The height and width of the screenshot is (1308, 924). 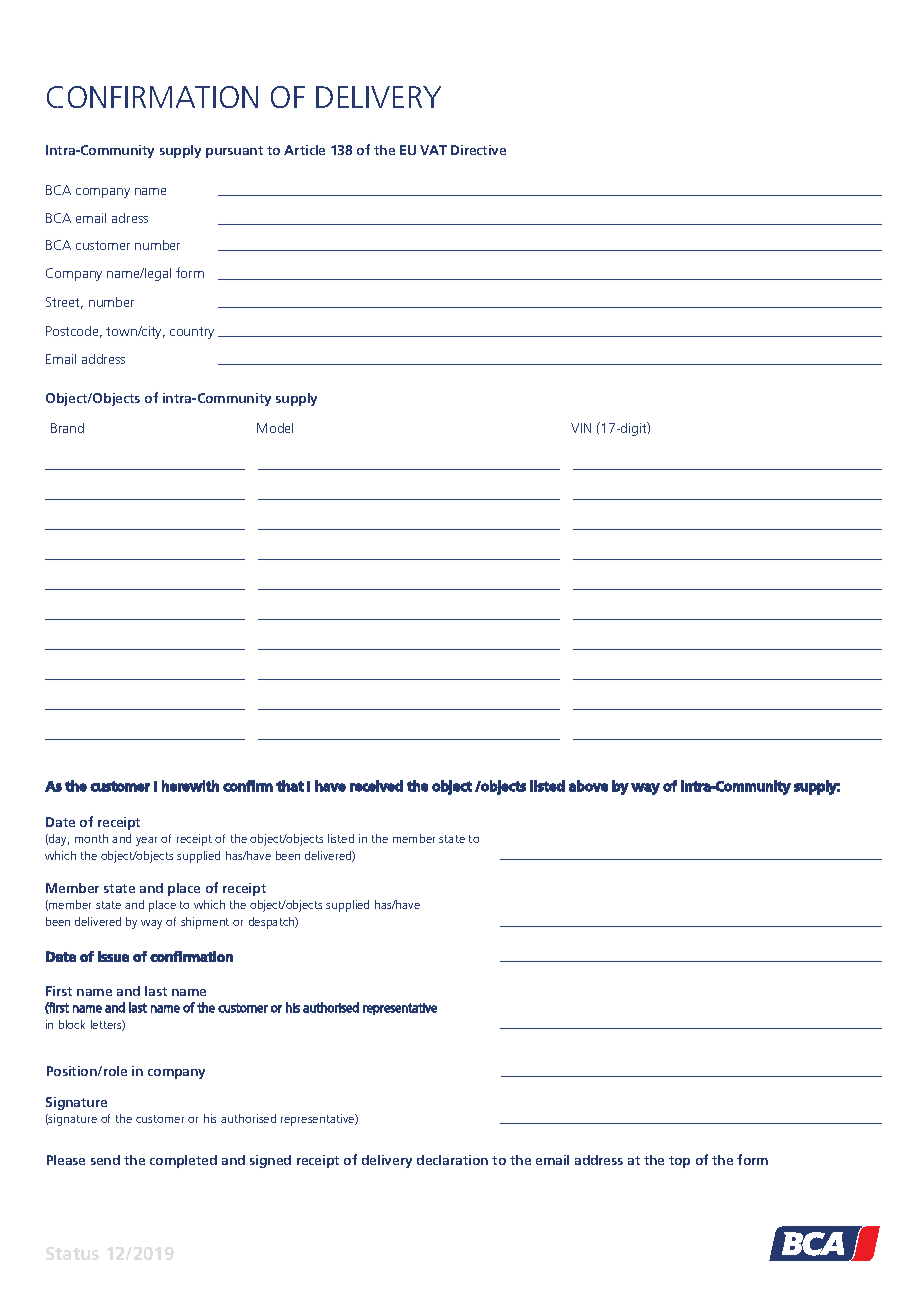 I want to click on Date, so click(x=60, y=822).
